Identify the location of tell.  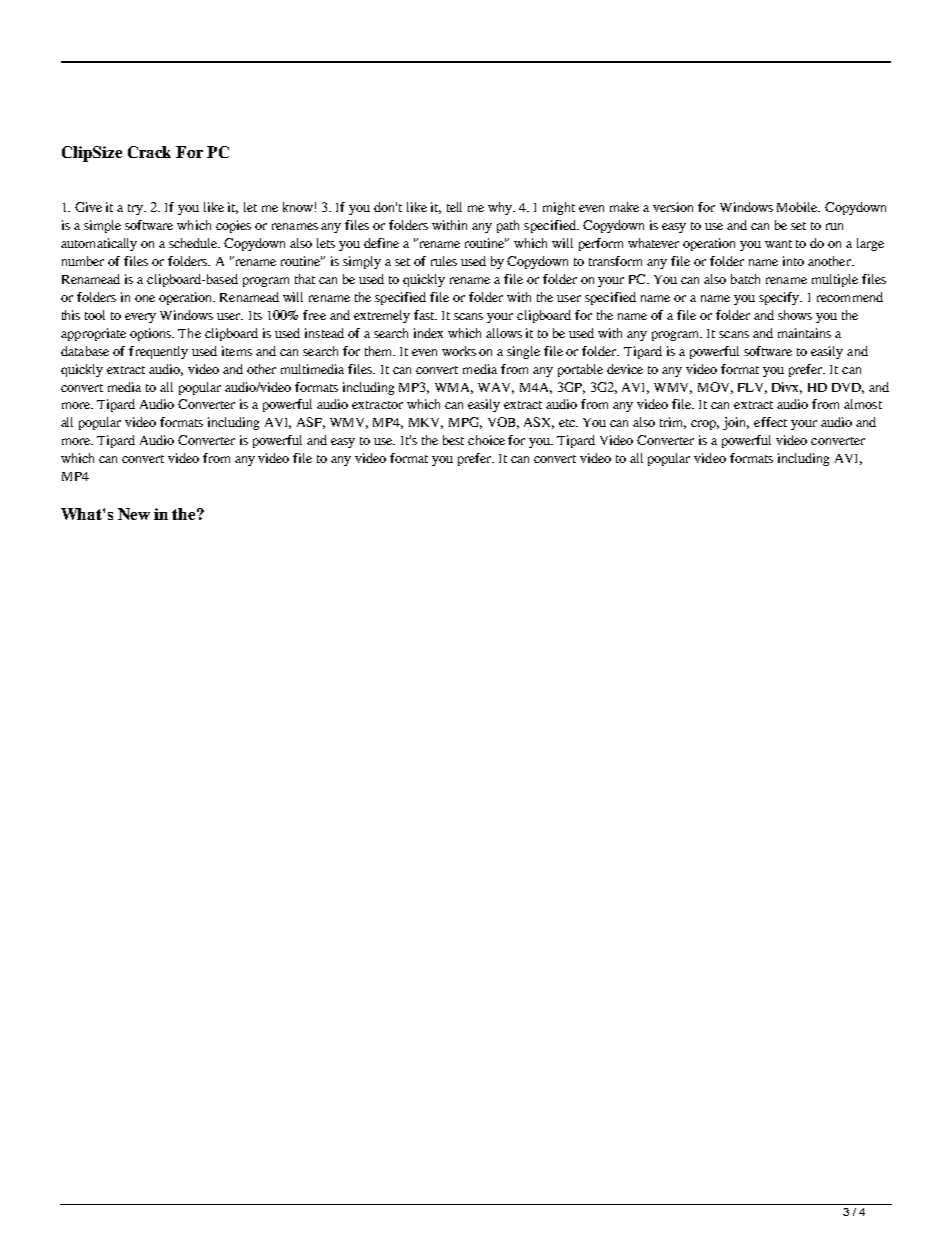
(454, 207).
